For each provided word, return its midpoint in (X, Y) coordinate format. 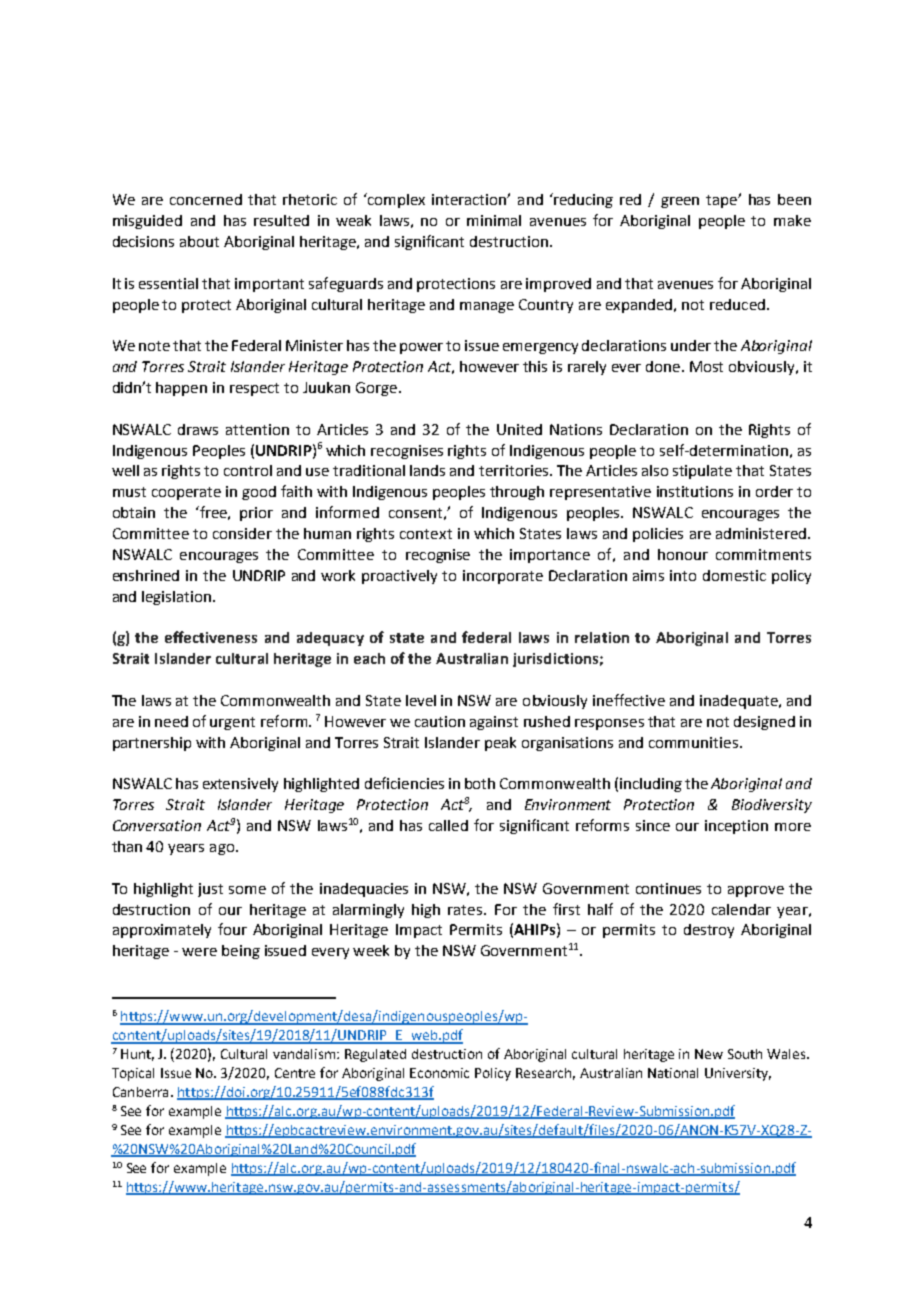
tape (722, 201)
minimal (494, 220)
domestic (734, 575)
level (421, 700)
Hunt (137, 1055)
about (199, 241)
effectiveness (211, 637)
